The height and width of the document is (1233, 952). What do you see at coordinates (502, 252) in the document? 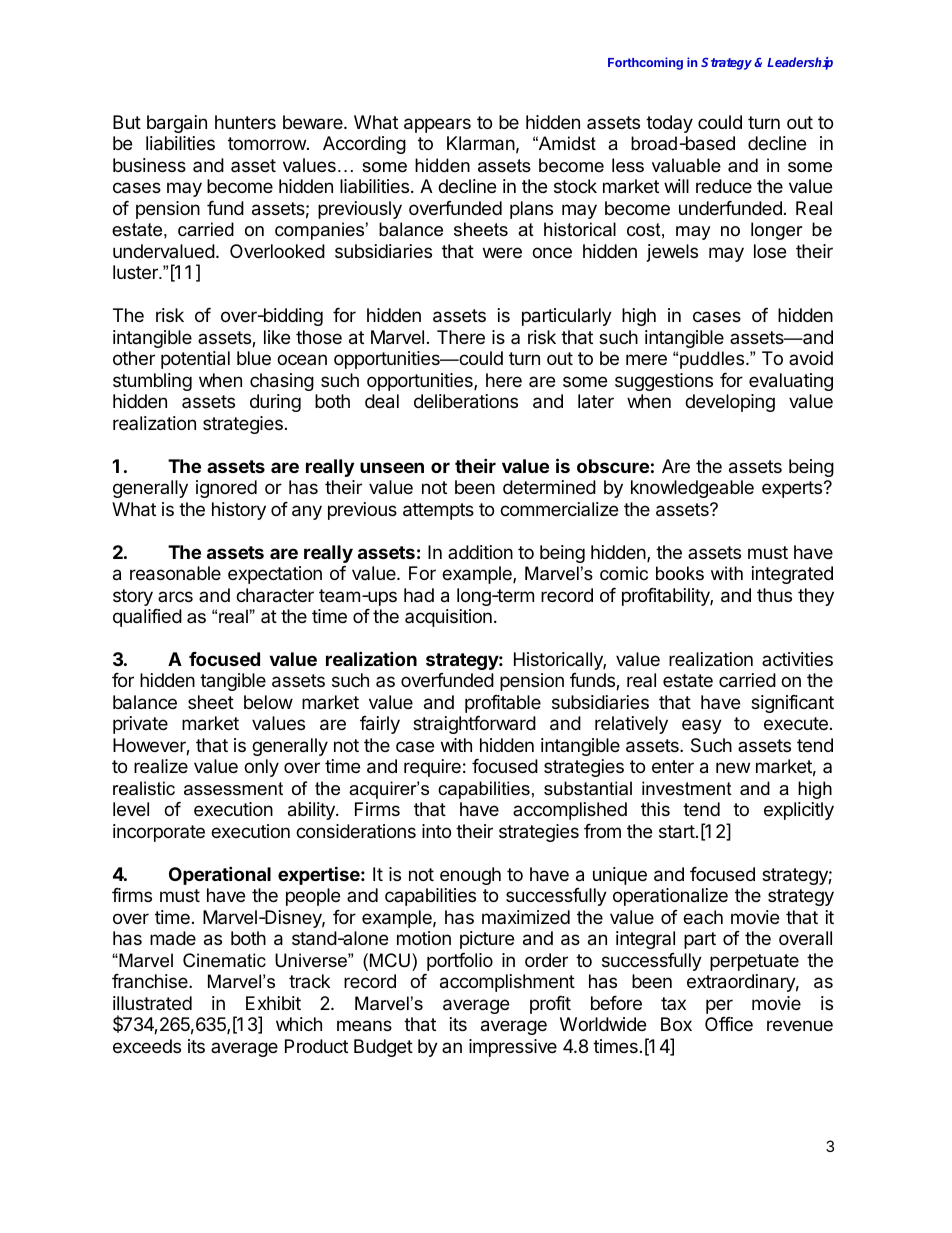
I see `were` at bounding box center [502, 252].
